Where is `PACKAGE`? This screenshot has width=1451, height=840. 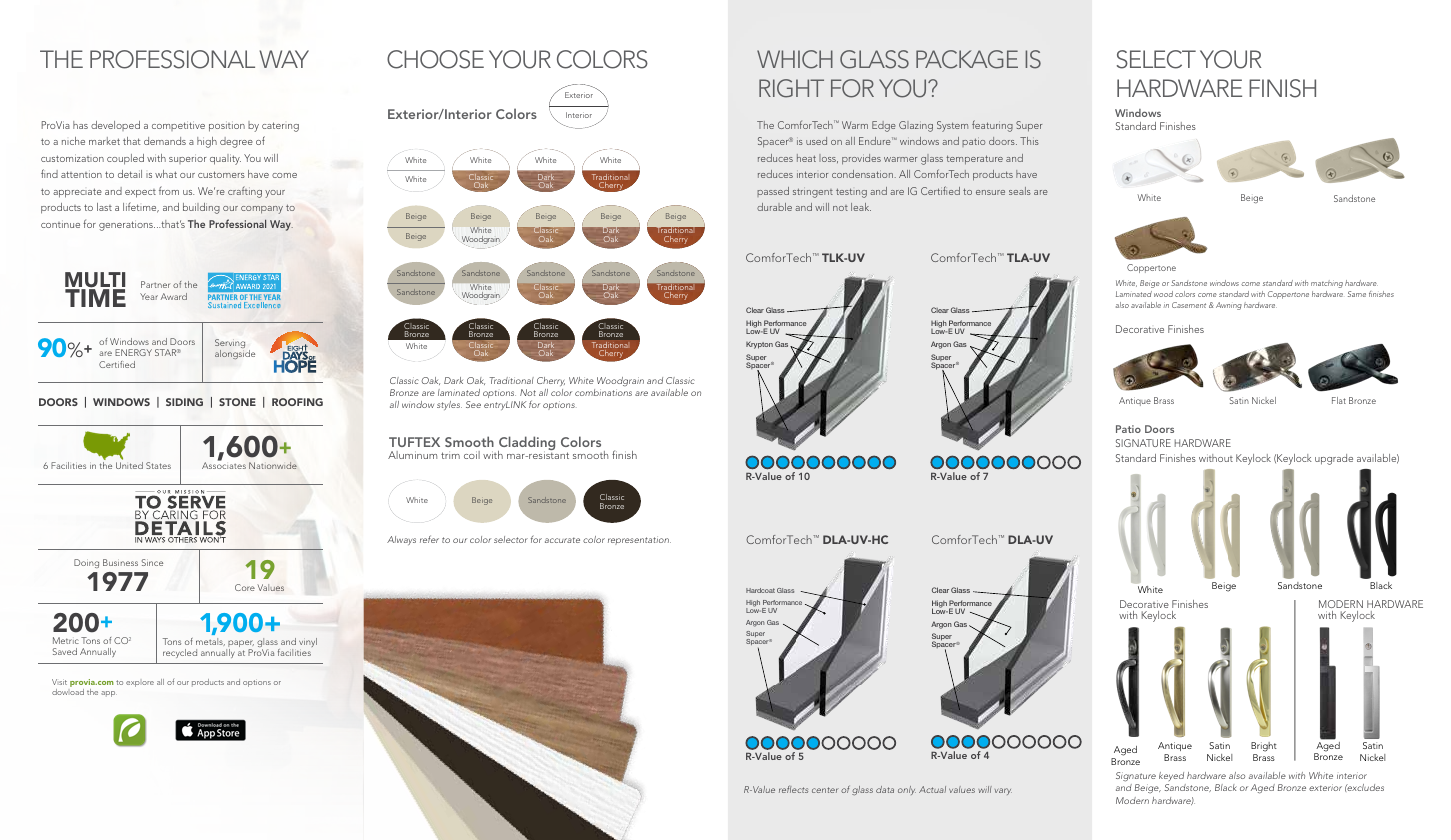
PACKAGE is located at coordinates (967, 59).
